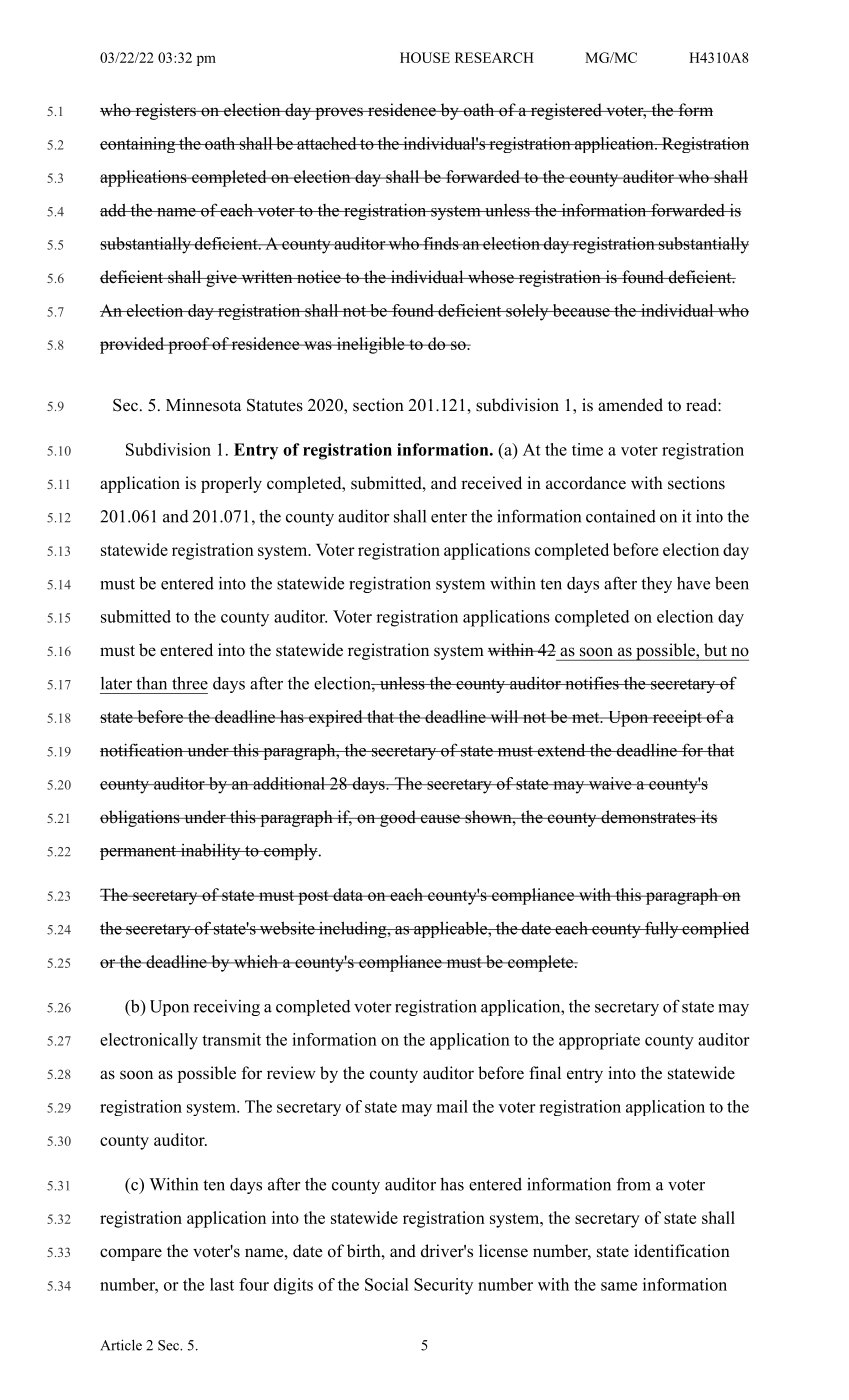 The width and height of the image is (849, 1400). I want to click on HOUSE, so click(425, 57).
